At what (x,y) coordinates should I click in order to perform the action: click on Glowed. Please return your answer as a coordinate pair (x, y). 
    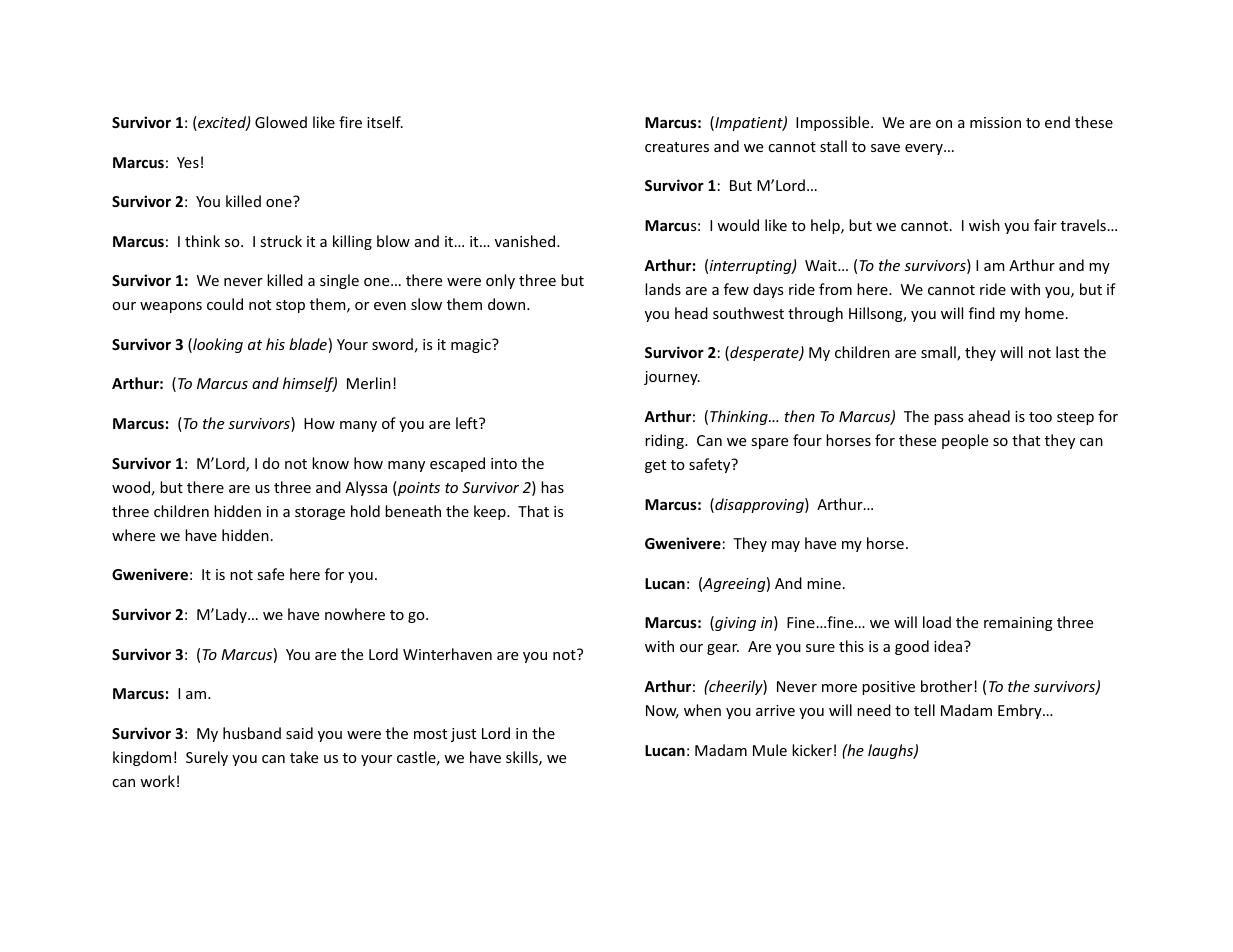
    Looking at the image, I should click on (281, 122).
